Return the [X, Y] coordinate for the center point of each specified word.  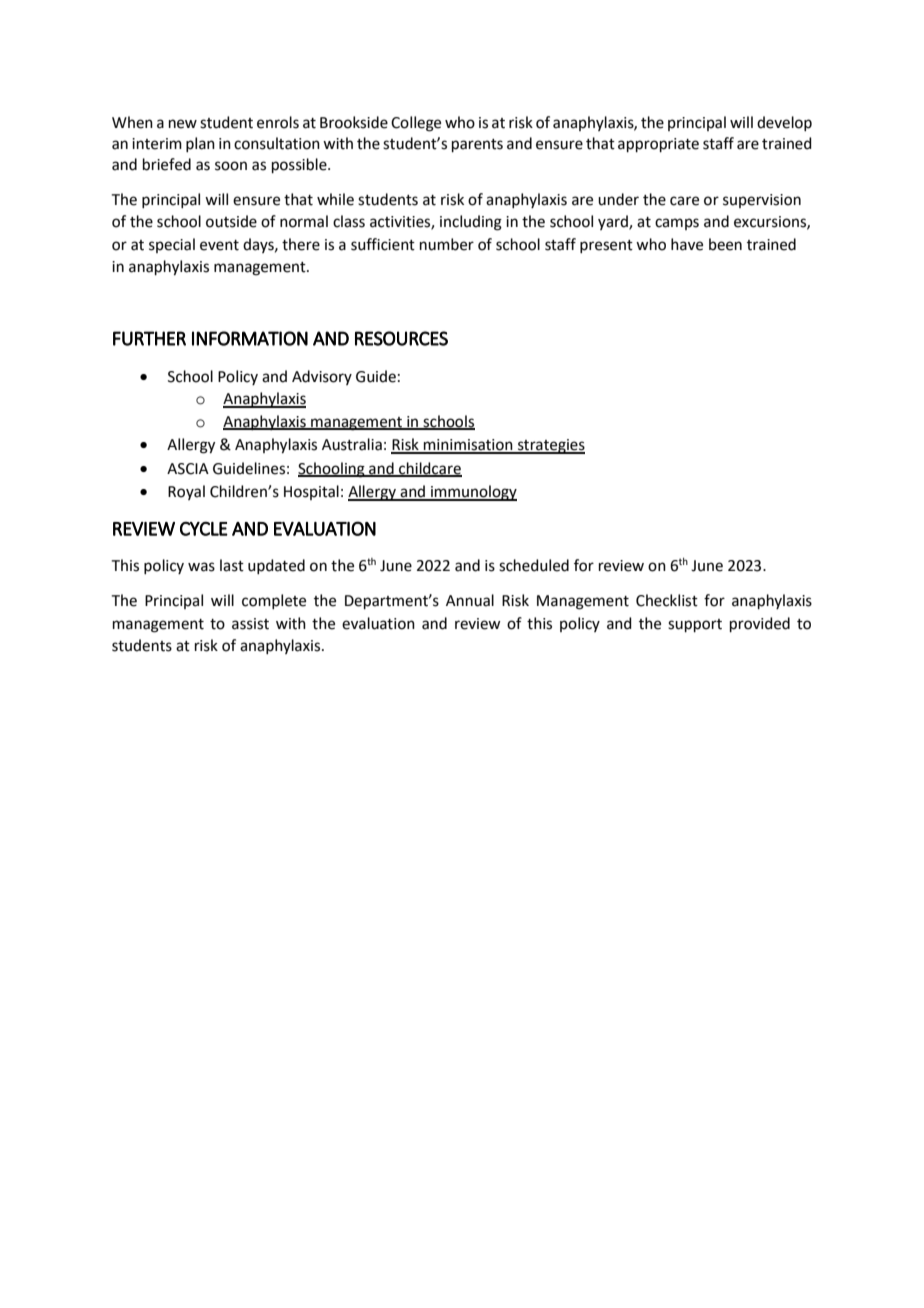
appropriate [658, 145]
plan [200, 144]
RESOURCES [401, 338]
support [695, 625]
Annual [470, 600]
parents [477, 145]
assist [250, 624]
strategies [550, 446]
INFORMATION [250, 338]
